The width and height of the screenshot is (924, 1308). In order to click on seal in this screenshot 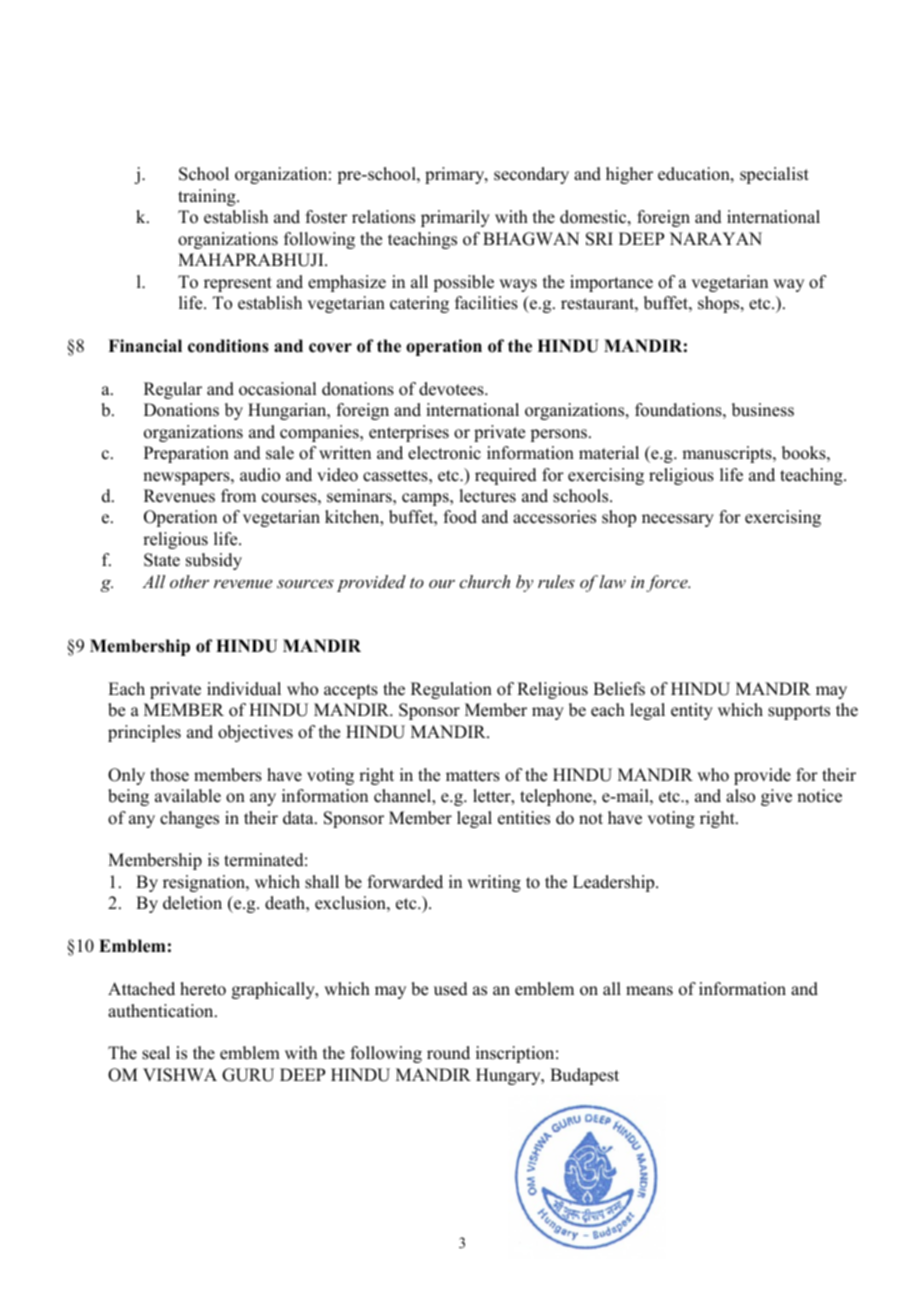, I will do `click(156, 1053)`.
